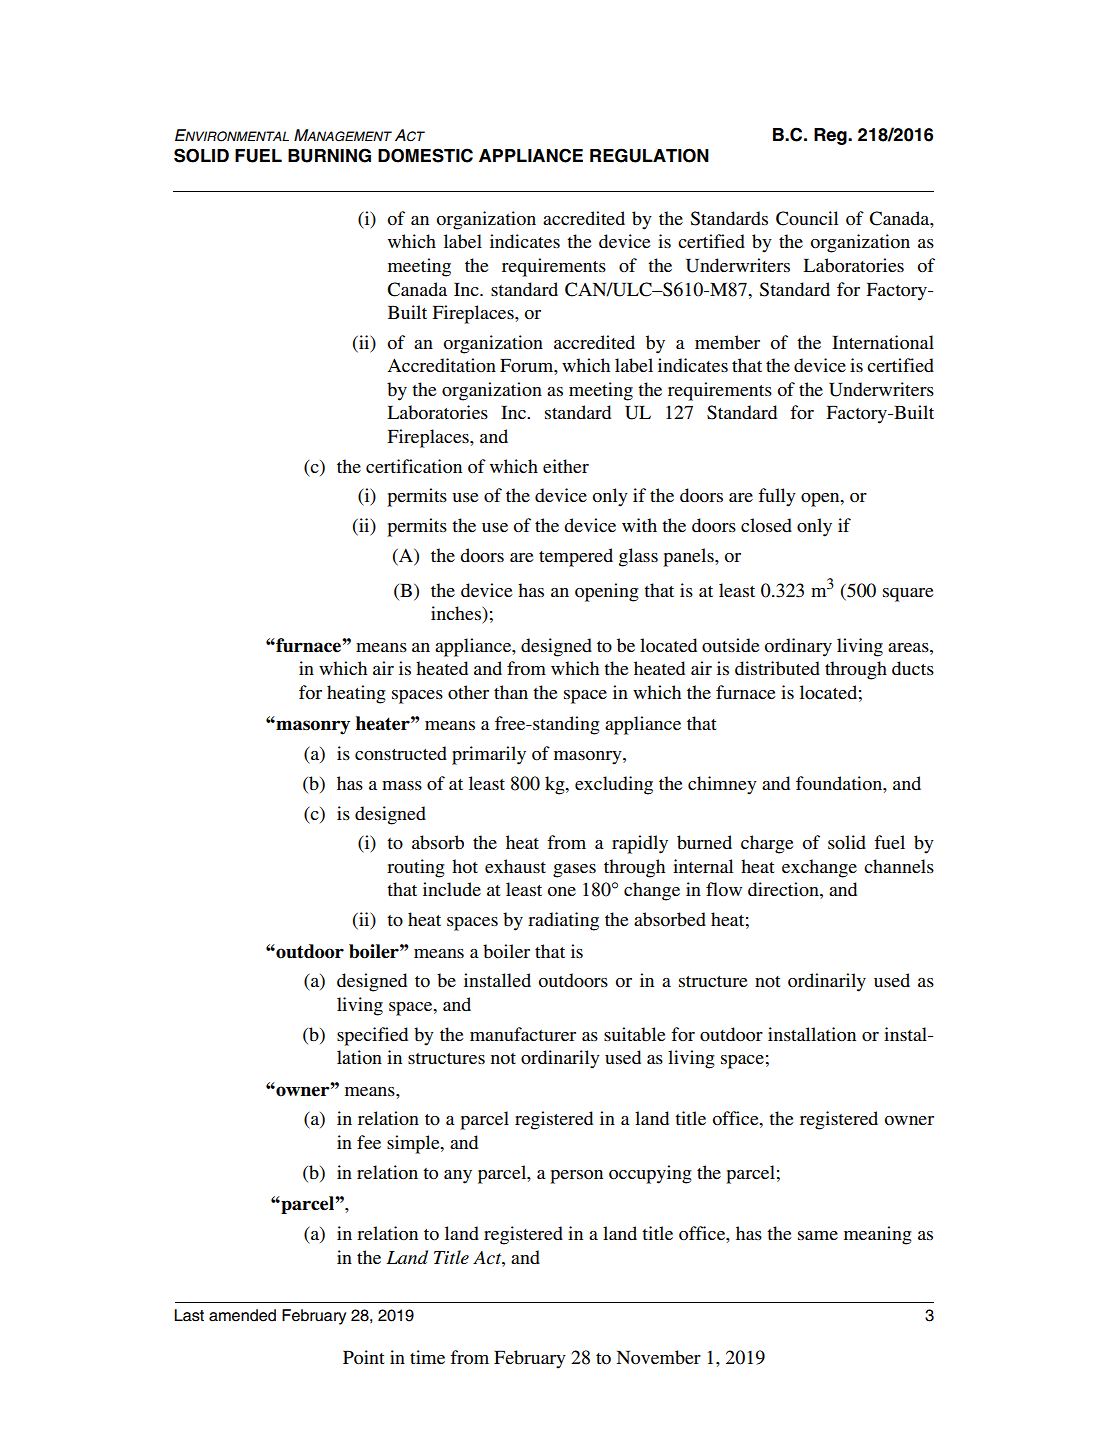 Image resolution: width=1108 pixels, height=1433 pixels. Describe the element at coordinates (818, 1235) in the image. I see `same` at that location.
